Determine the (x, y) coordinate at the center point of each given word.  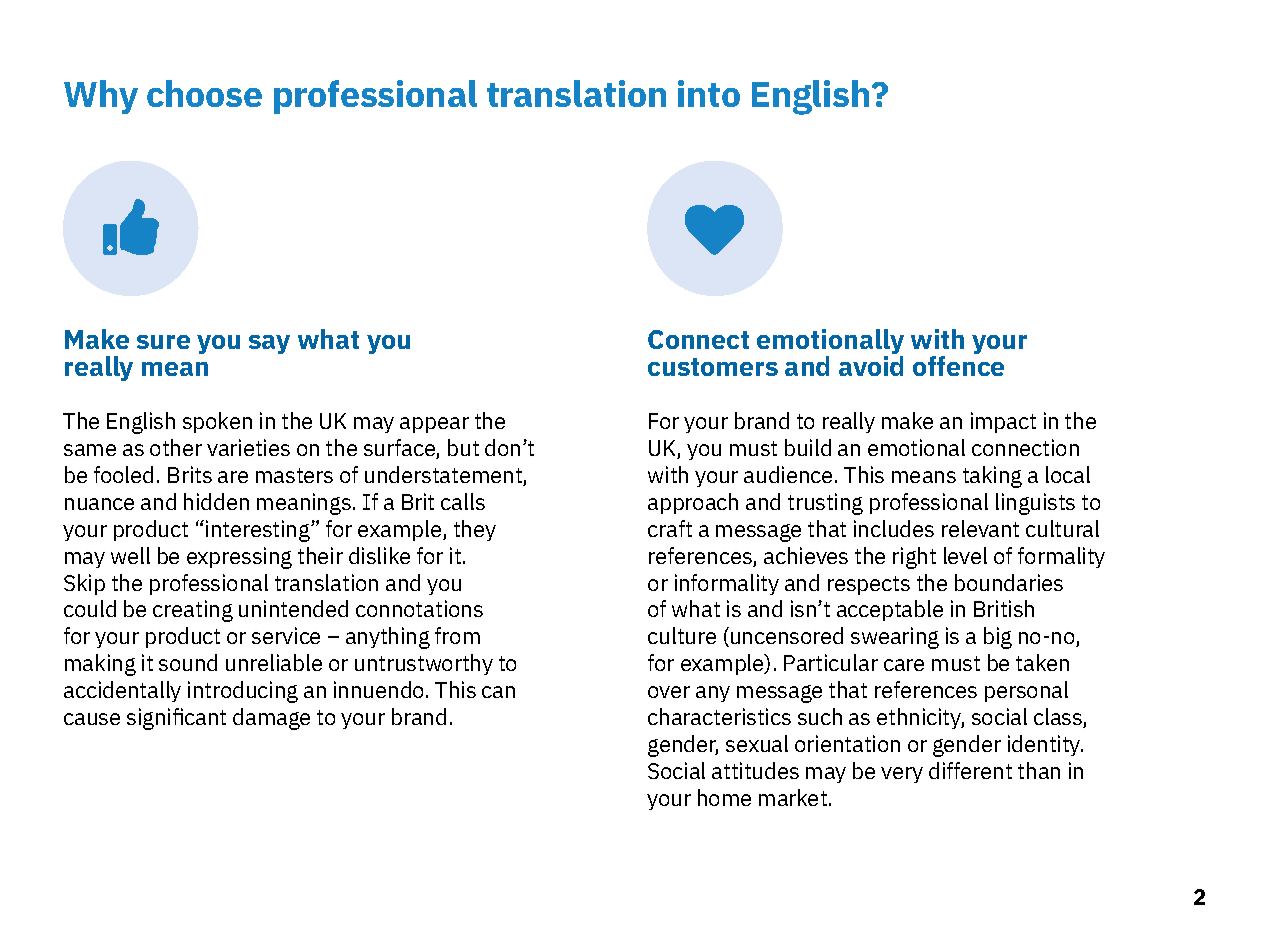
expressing (239, 558)
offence (958, 366)
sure (163, 342)
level (965, 555)
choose (204, 93)
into (709, 93)
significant (176, 719)
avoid (871, 366)
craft (670, 528)
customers (713, 367)
